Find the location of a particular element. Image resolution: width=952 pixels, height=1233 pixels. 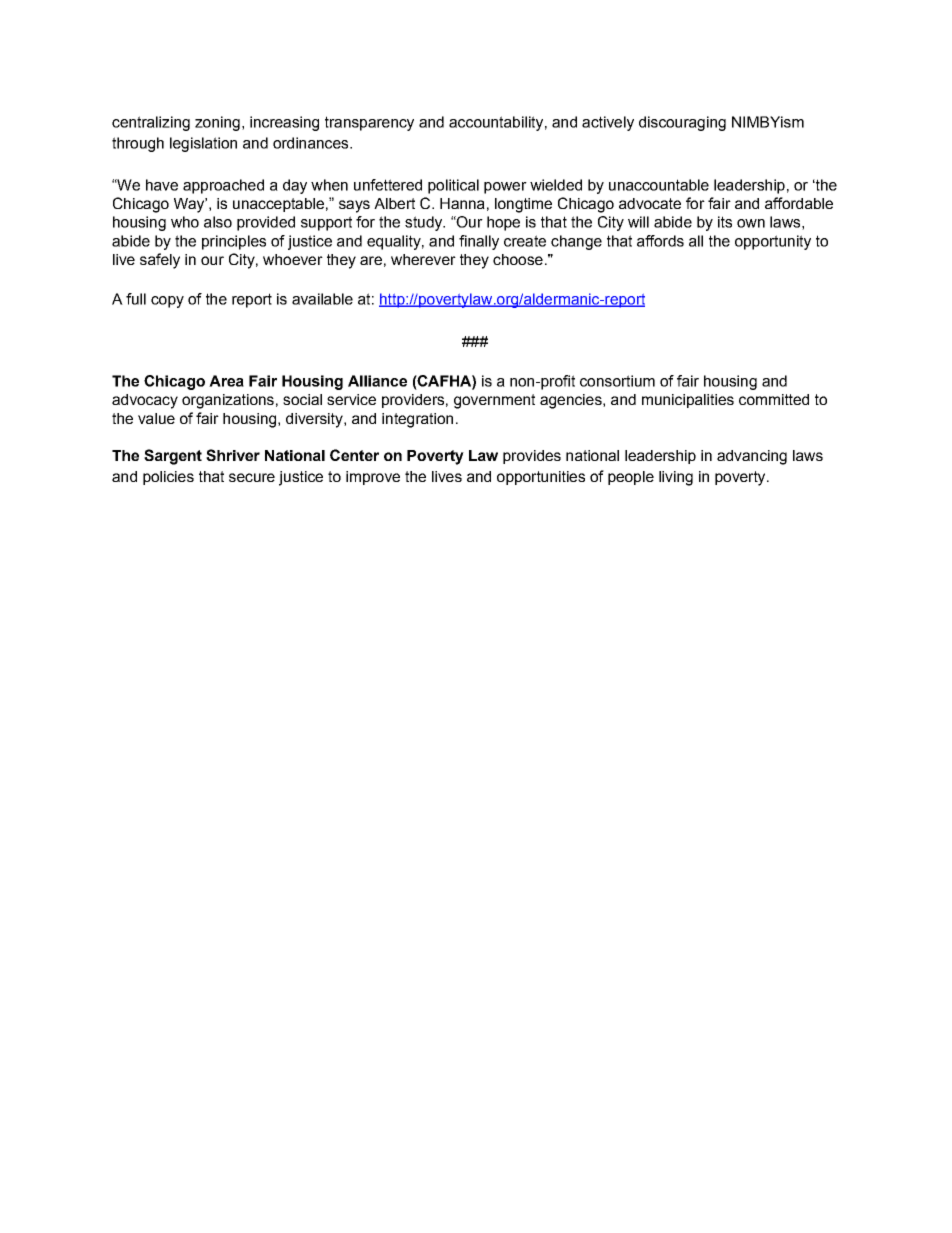

transparency is located at coordinates (369, 123).
